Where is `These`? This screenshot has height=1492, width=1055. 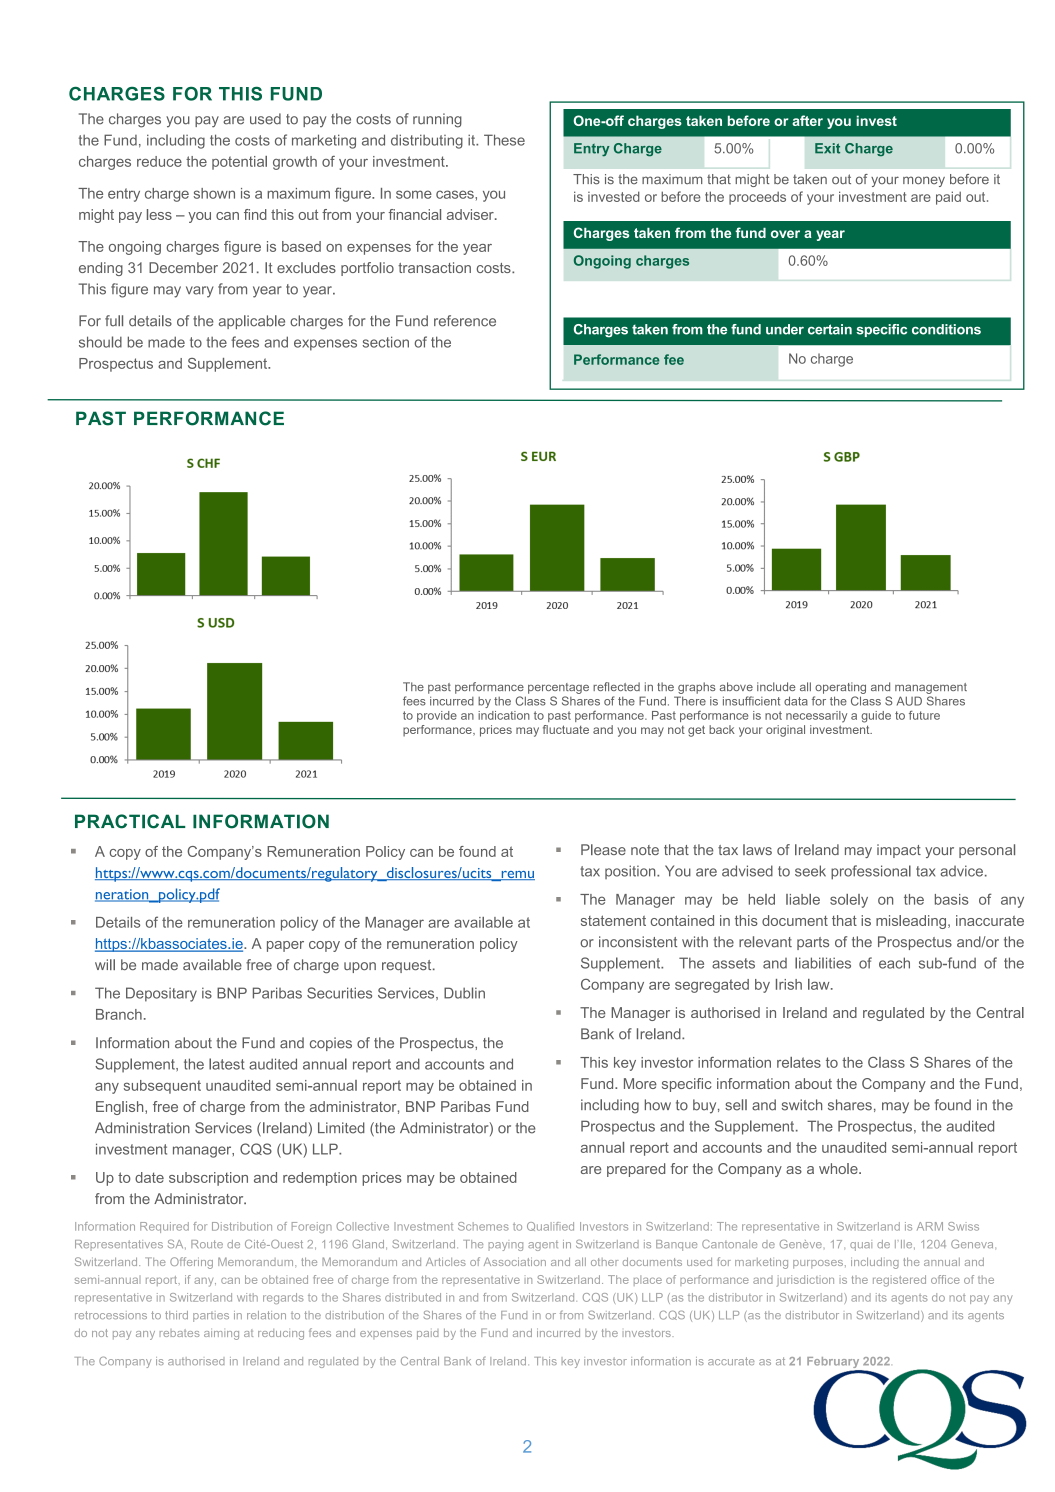
These is located at coordinates (504, 140).
